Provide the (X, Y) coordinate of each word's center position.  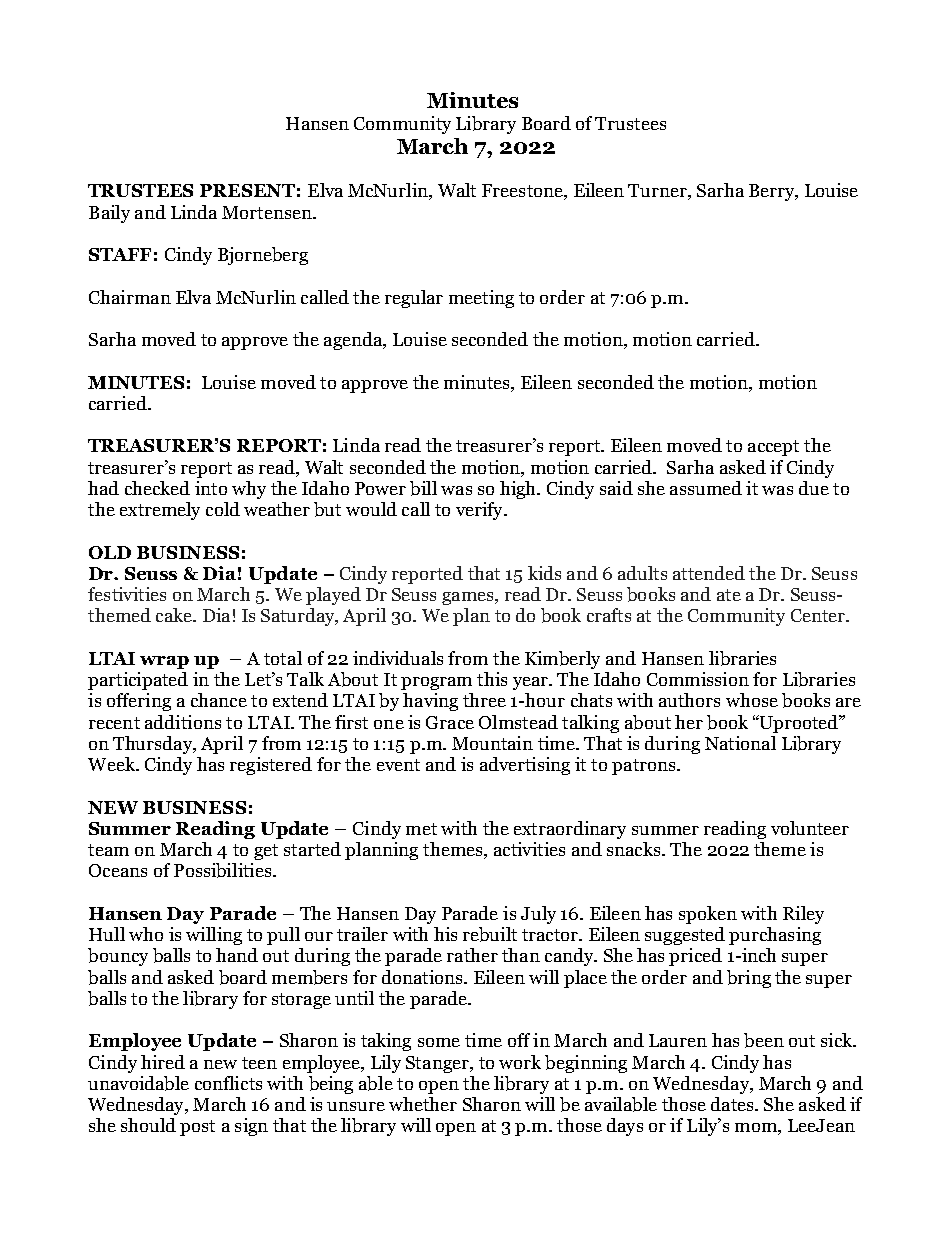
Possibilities (224, 870)
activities (529, 849)
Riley (803, 915)
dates (733, 1104)
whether (423, 1104)
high (519, 490)
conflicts (228, 1083)
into (211, 488)
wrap (164, 662)
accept (773, 448)
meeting (481, 299)
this (492, 679)
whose (752, 700)
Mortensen (268, 212)
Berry (773, 192)
